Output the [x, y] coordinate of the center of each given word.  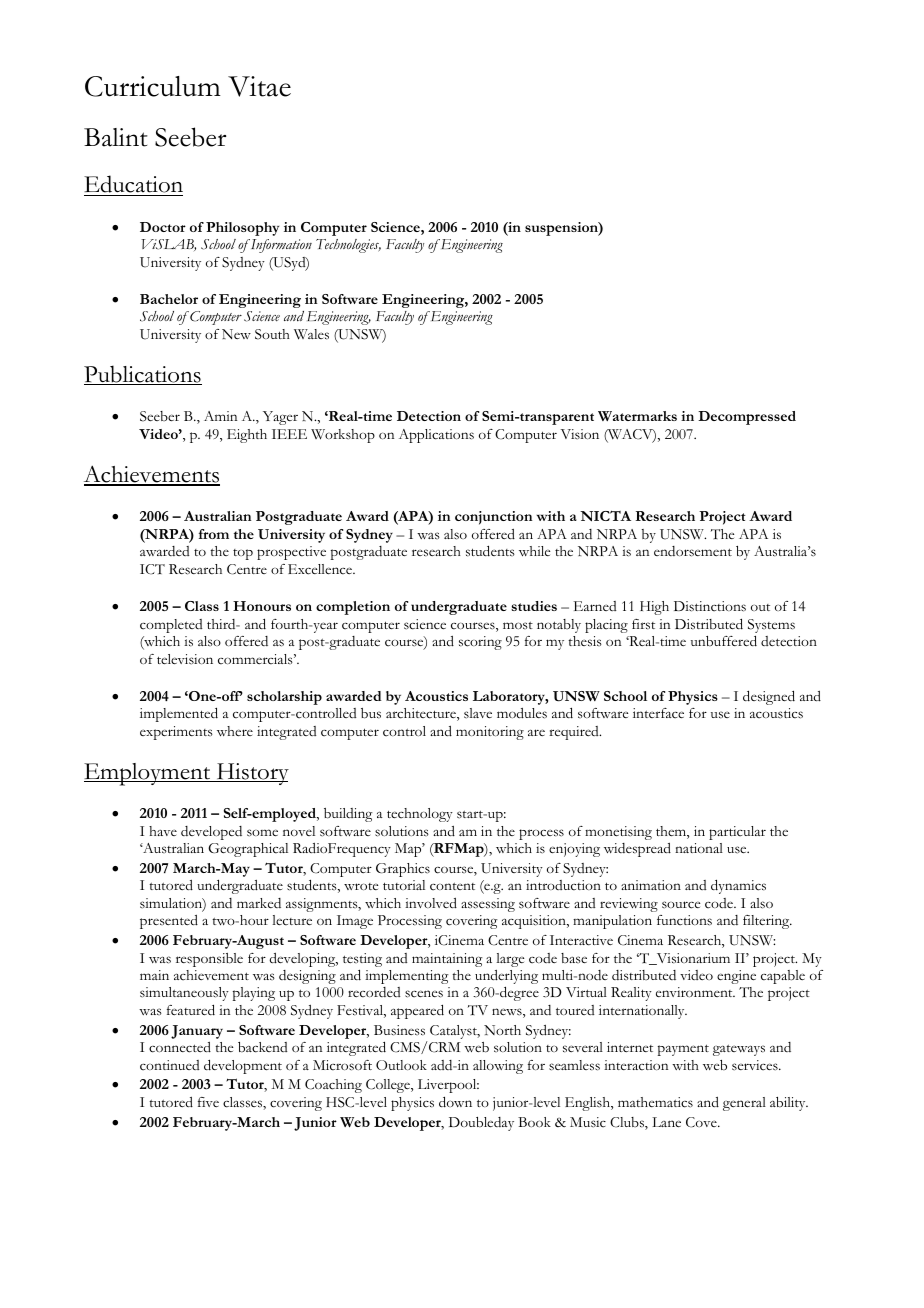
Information [280, 246]
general [744, 1104]
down [455, 1102]
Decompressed [747, 418]
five [208, 1102]
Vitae [259, 86]
